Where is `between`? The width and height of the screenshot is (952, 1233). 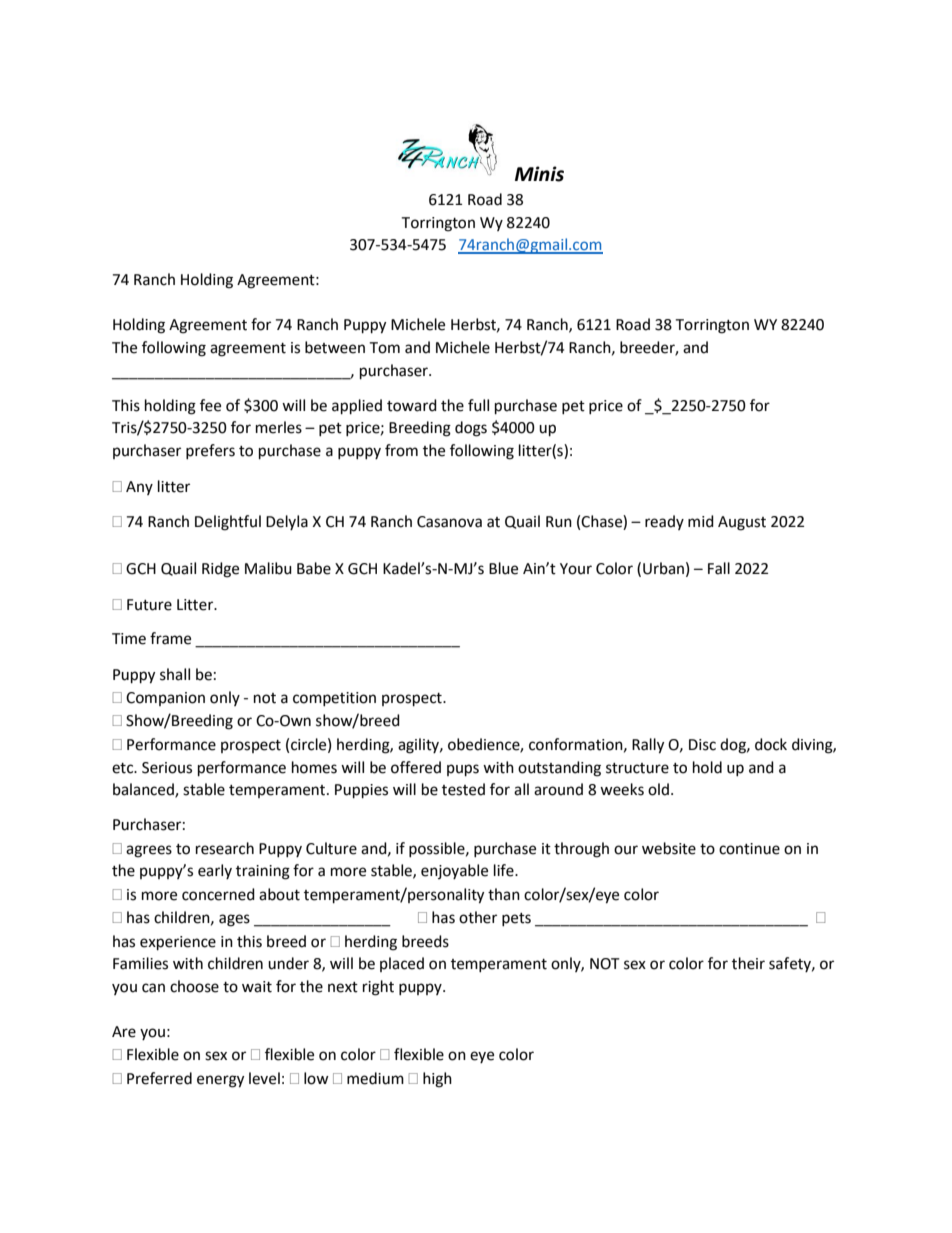 between is located at coordinates (335, 347).
